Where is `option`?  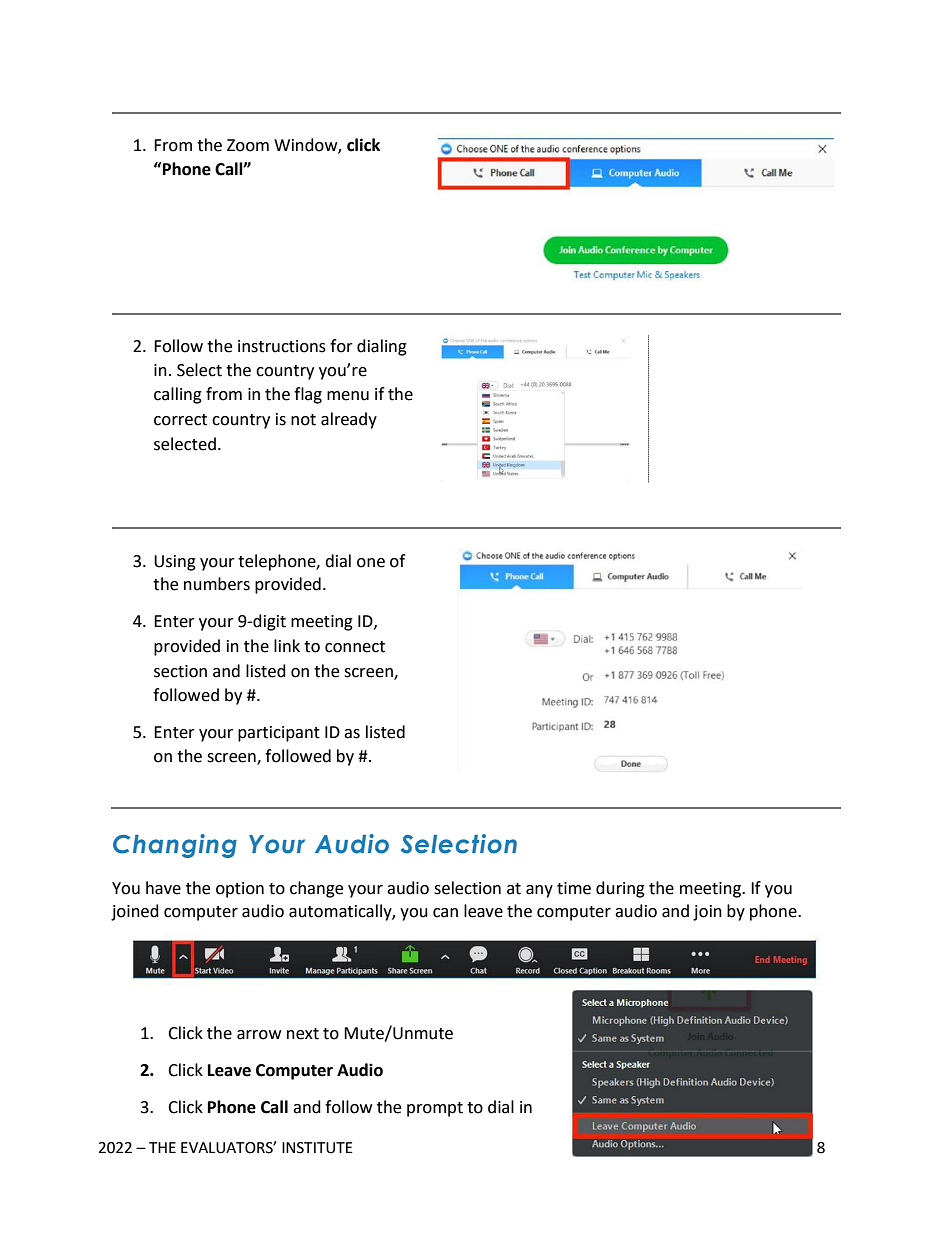
option is located at coordinates (240, 890).
